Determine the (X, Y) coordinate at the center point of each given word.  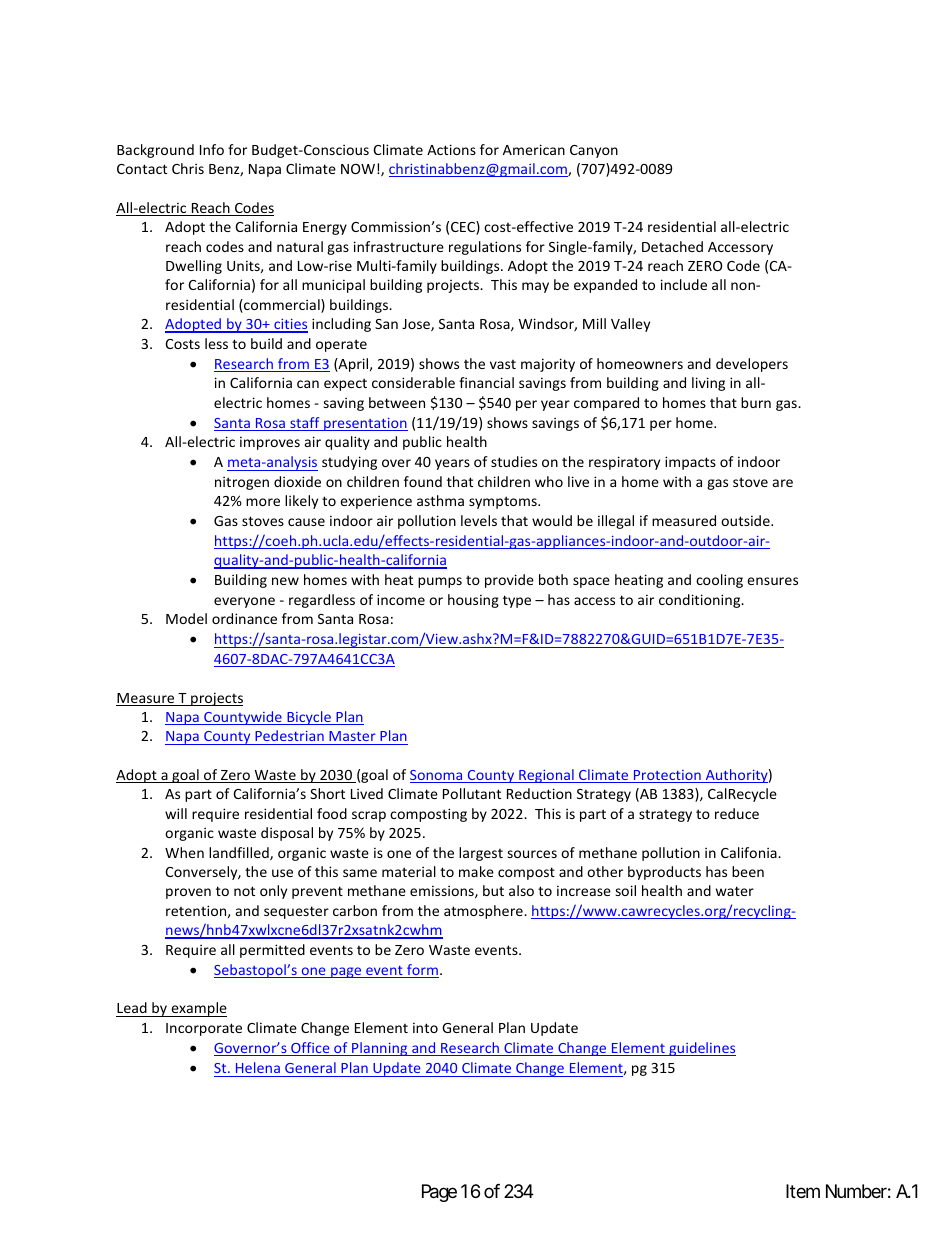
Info (212, 149)
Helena (258, 1067)
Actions (451, 149)
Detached (672, 246)
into (425, 1027)
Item (803, 1191)
